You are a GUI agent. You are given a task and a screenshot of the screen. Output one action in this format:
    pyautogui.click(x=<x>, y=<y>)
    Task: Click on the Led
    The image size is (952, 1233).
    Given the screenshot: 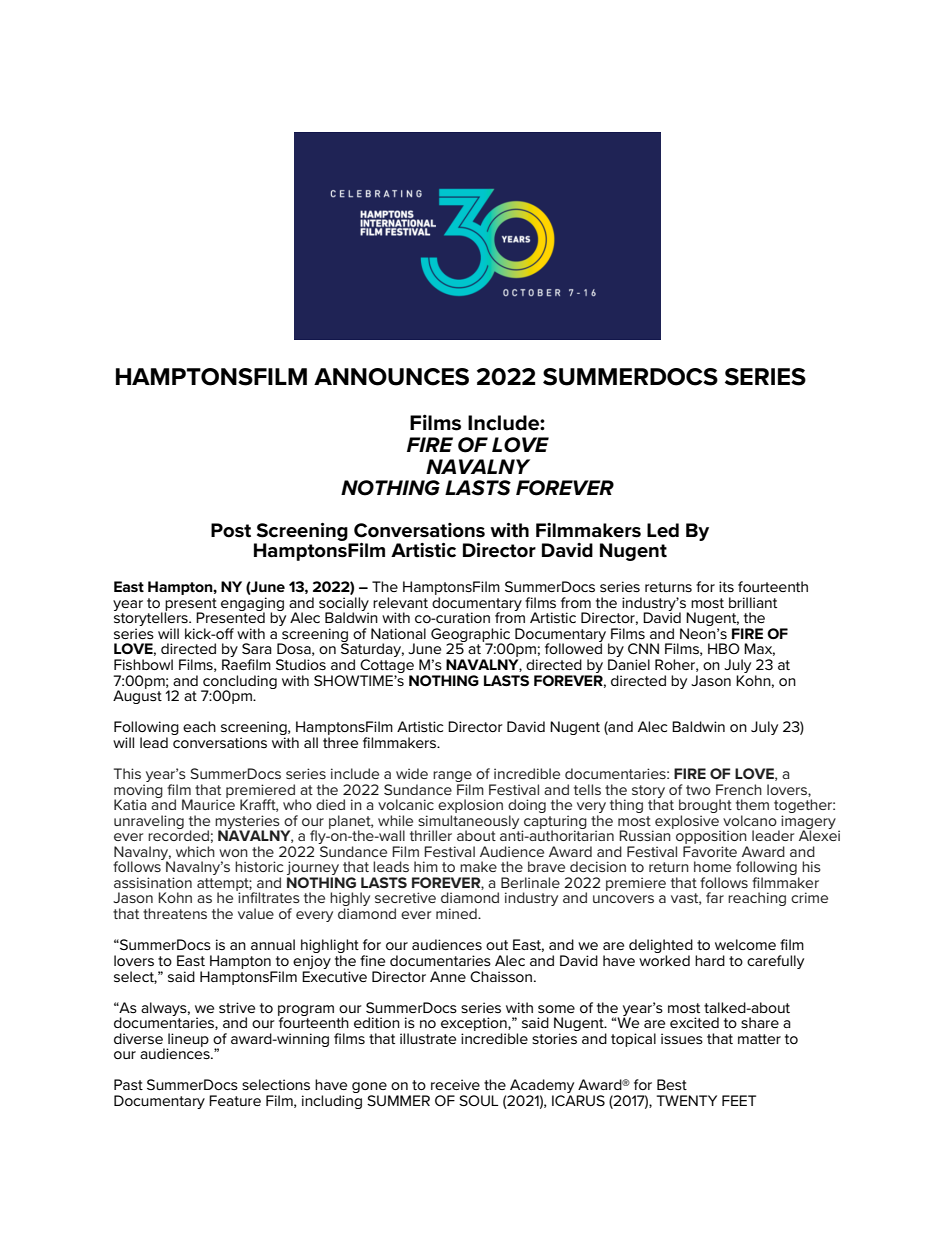 What is the action you would take?
    pyautogui.click(x=663, y=530)
